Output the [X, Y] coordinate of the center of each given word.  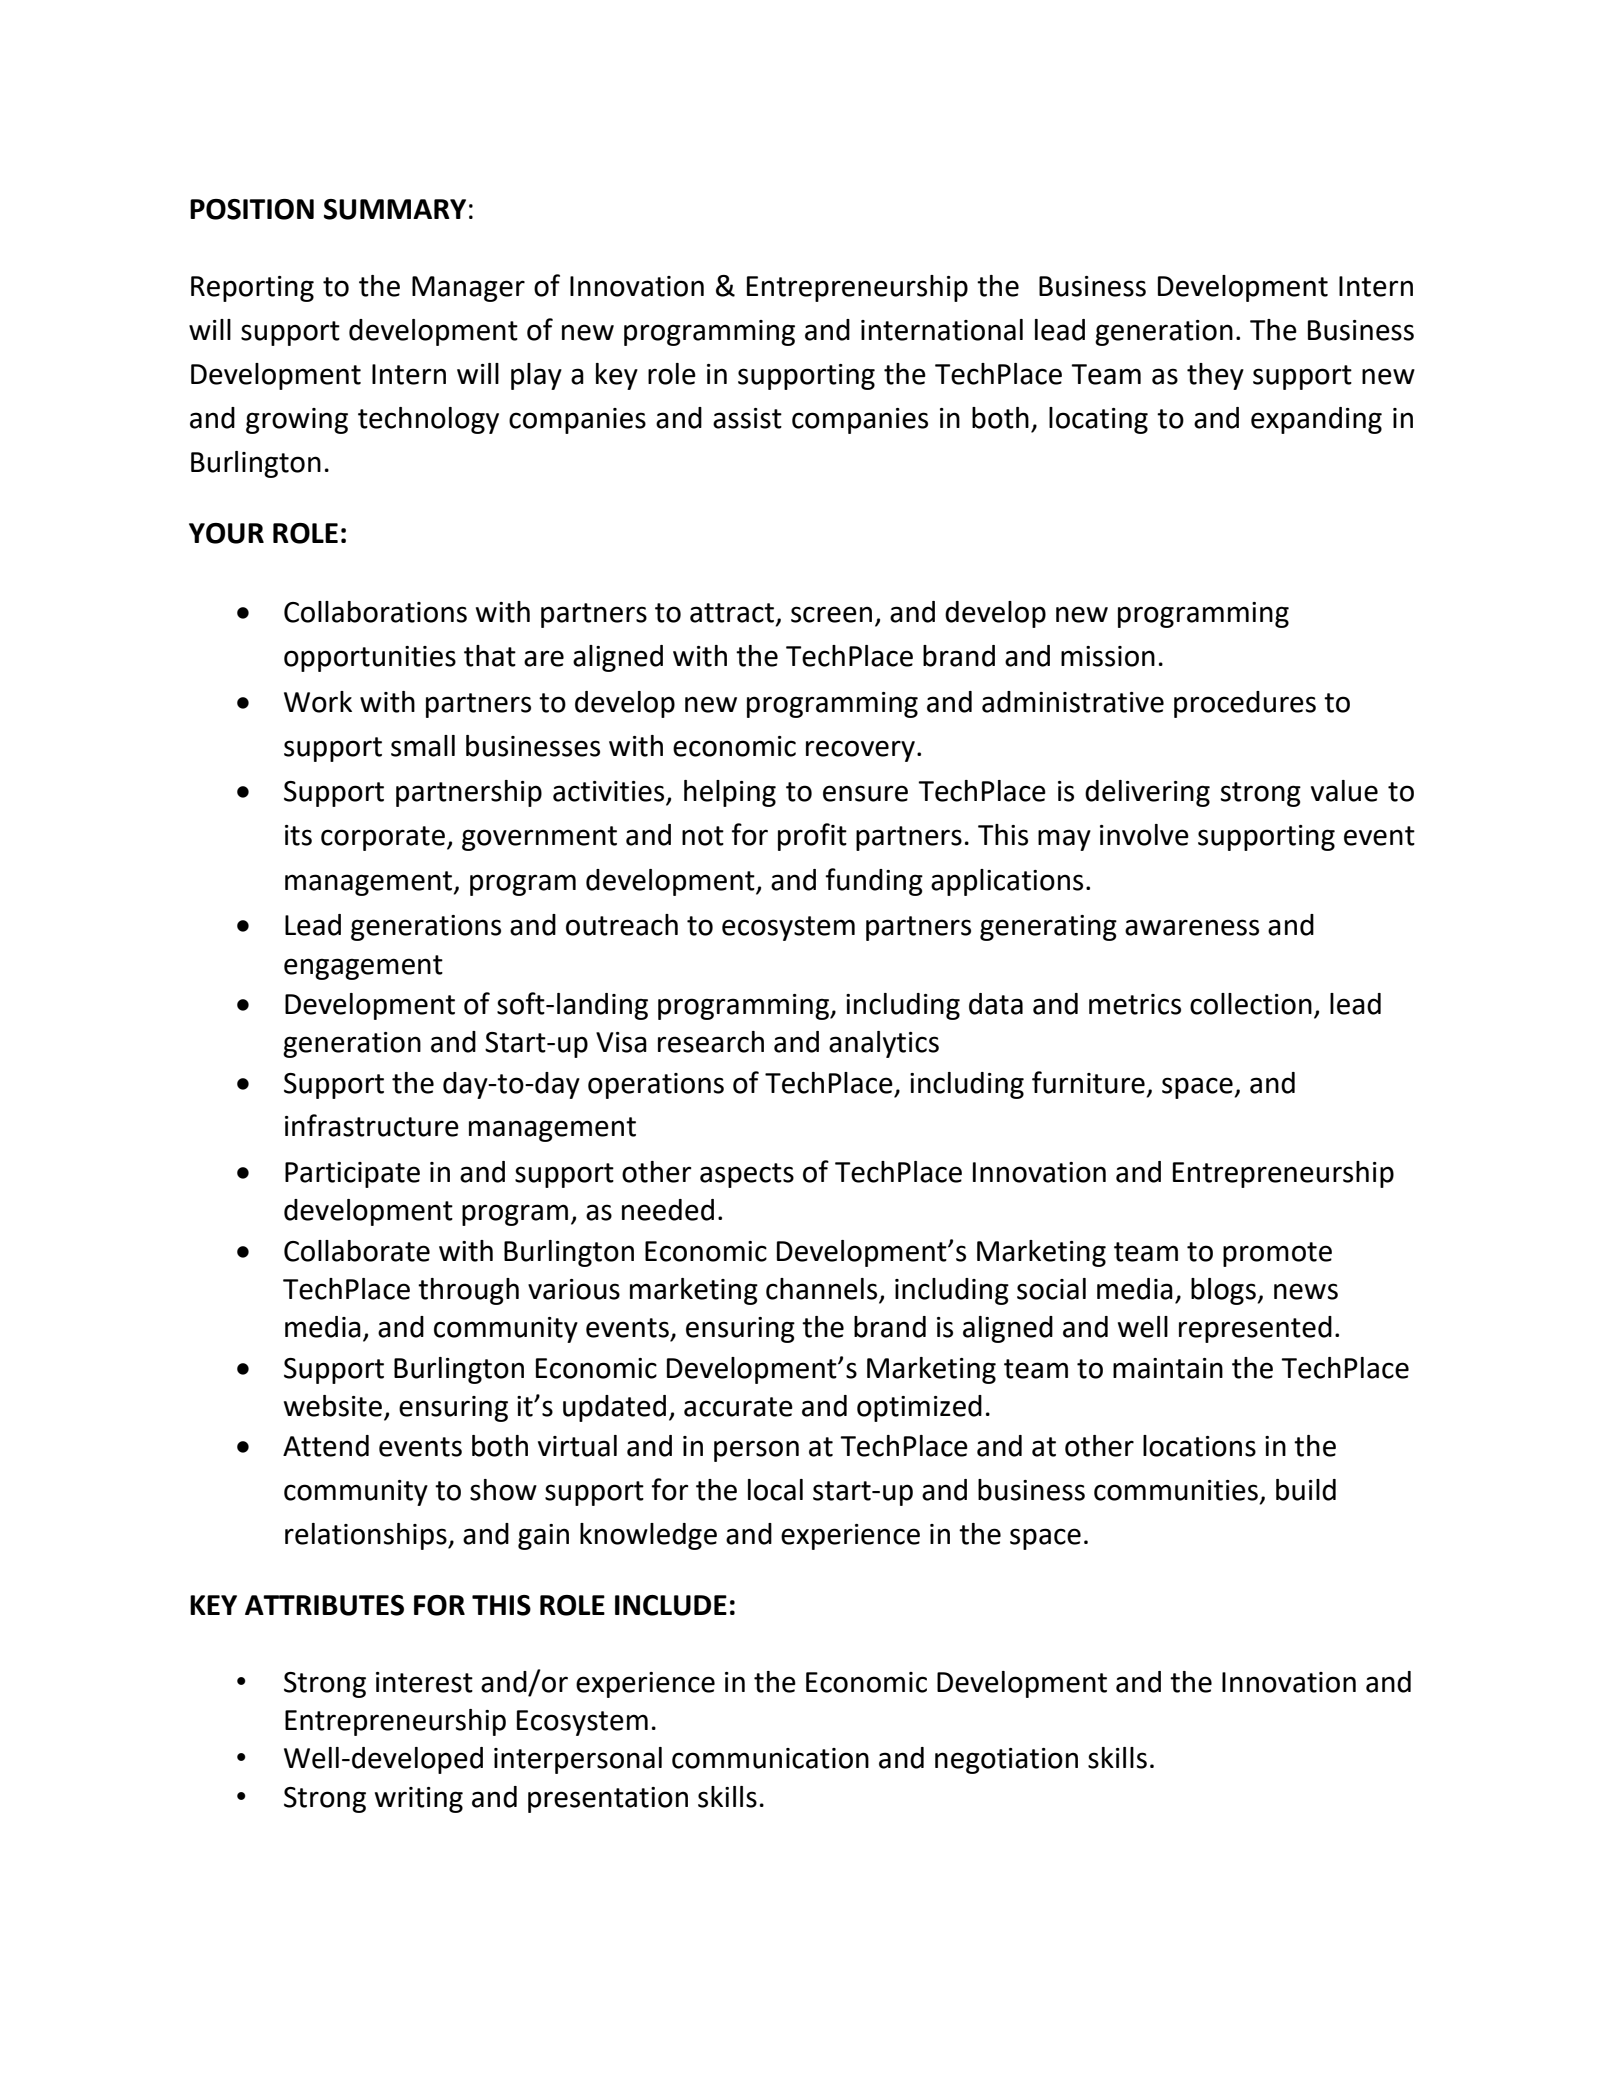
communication [770, 1758]
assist [747, 418]
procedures [1245, 704]
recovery [860, 751]
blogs [1224, 1291]
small [423, 746]
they [1215, 376]
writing [419, 1800]
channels [823, 1290]
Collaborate [357, 1251]
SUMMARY [395, 209]
